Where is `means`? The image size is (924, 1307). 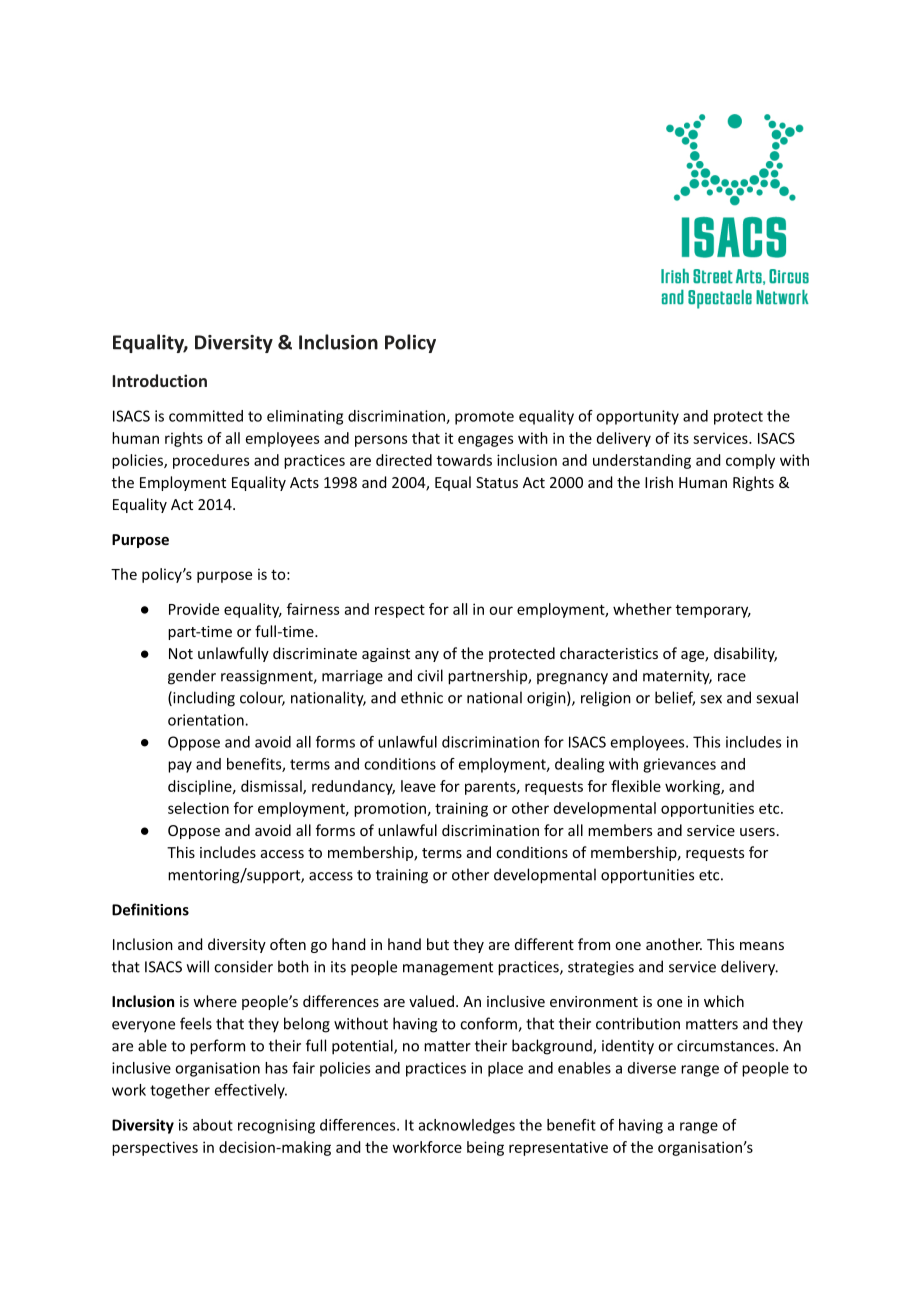 means is located at coordinates (762, 946).
